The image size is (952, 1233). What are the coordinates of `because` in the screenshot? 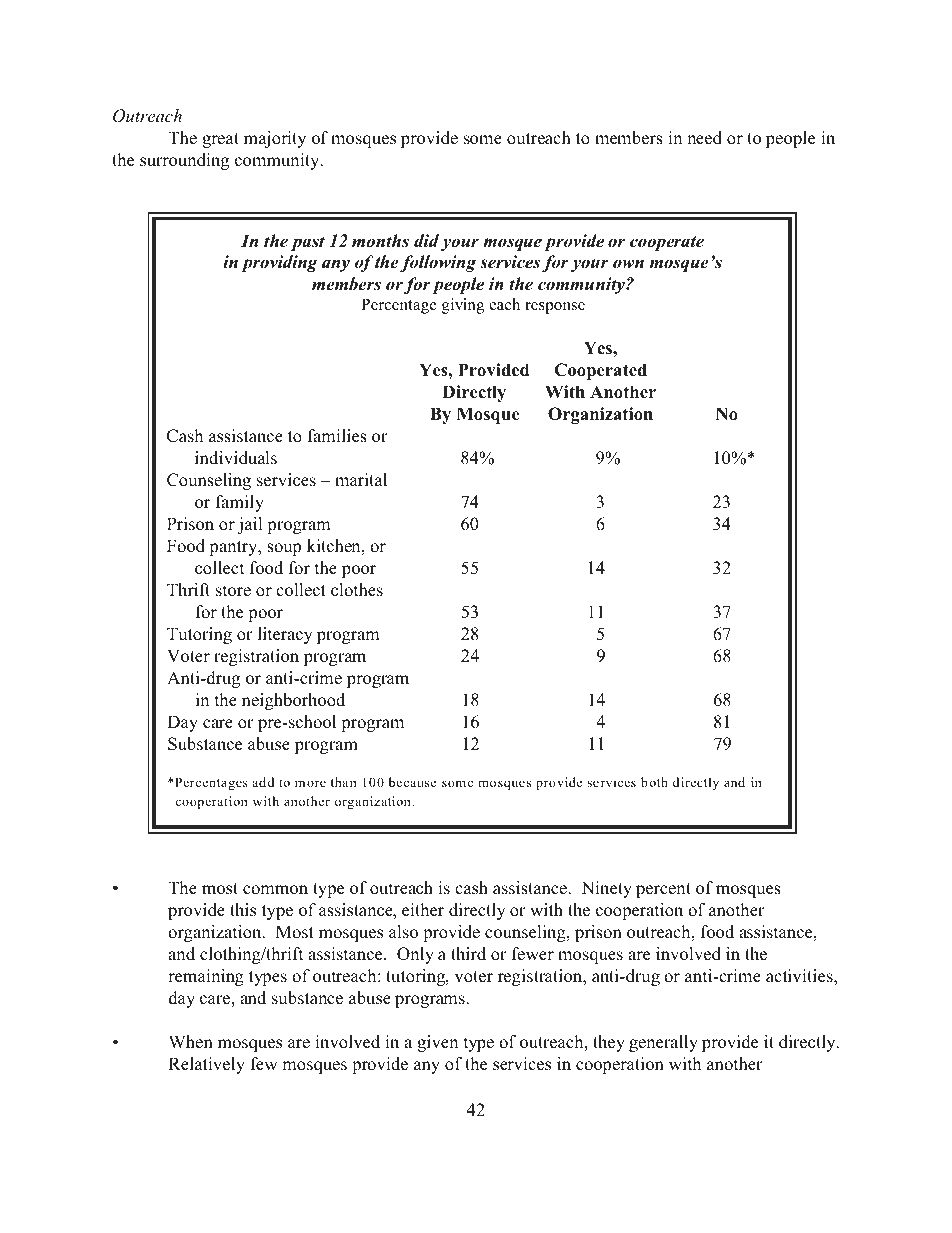 It's located at (412, 782).
